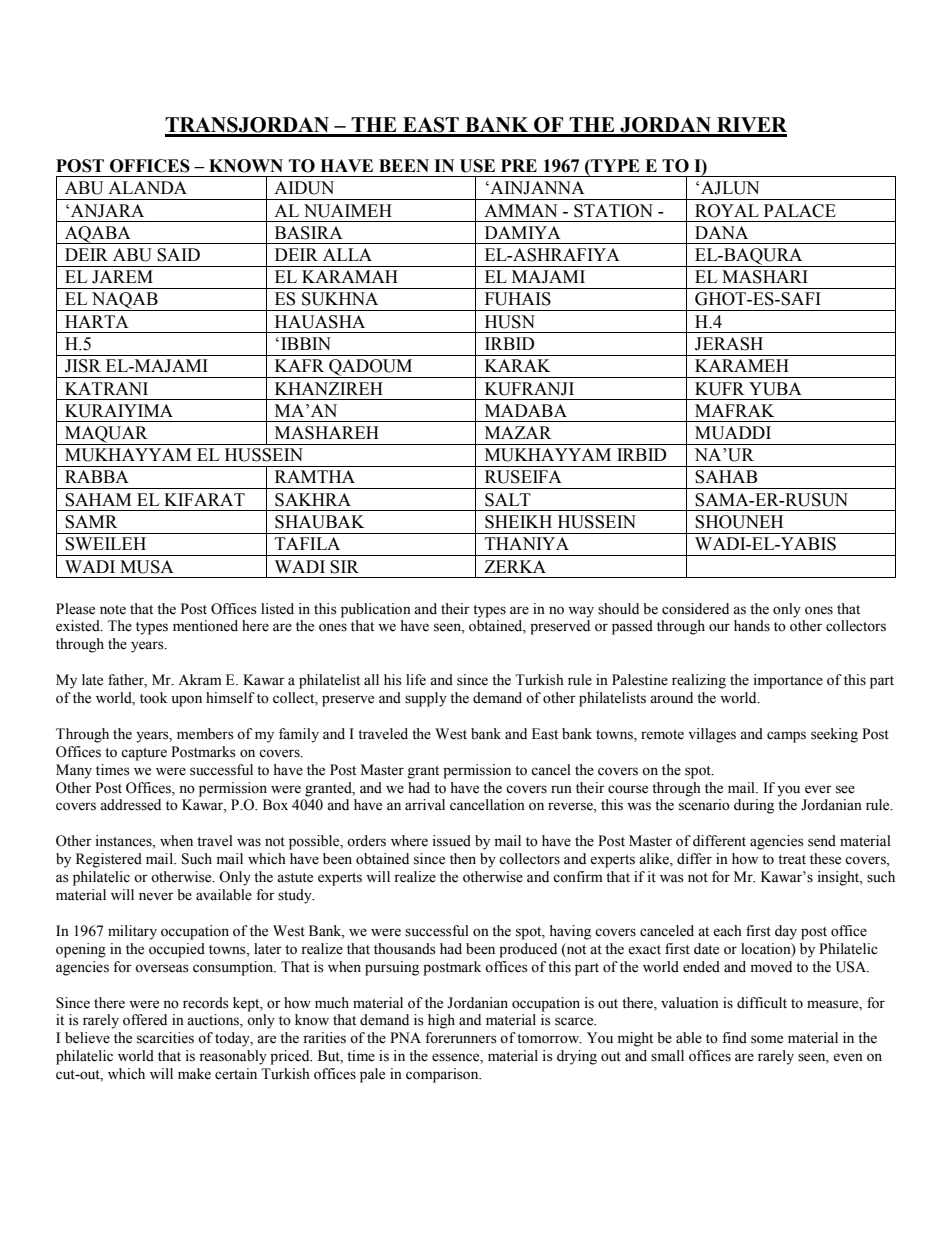 The image size is (952, 1233). I want to click on SAID, so click(178, 255).
